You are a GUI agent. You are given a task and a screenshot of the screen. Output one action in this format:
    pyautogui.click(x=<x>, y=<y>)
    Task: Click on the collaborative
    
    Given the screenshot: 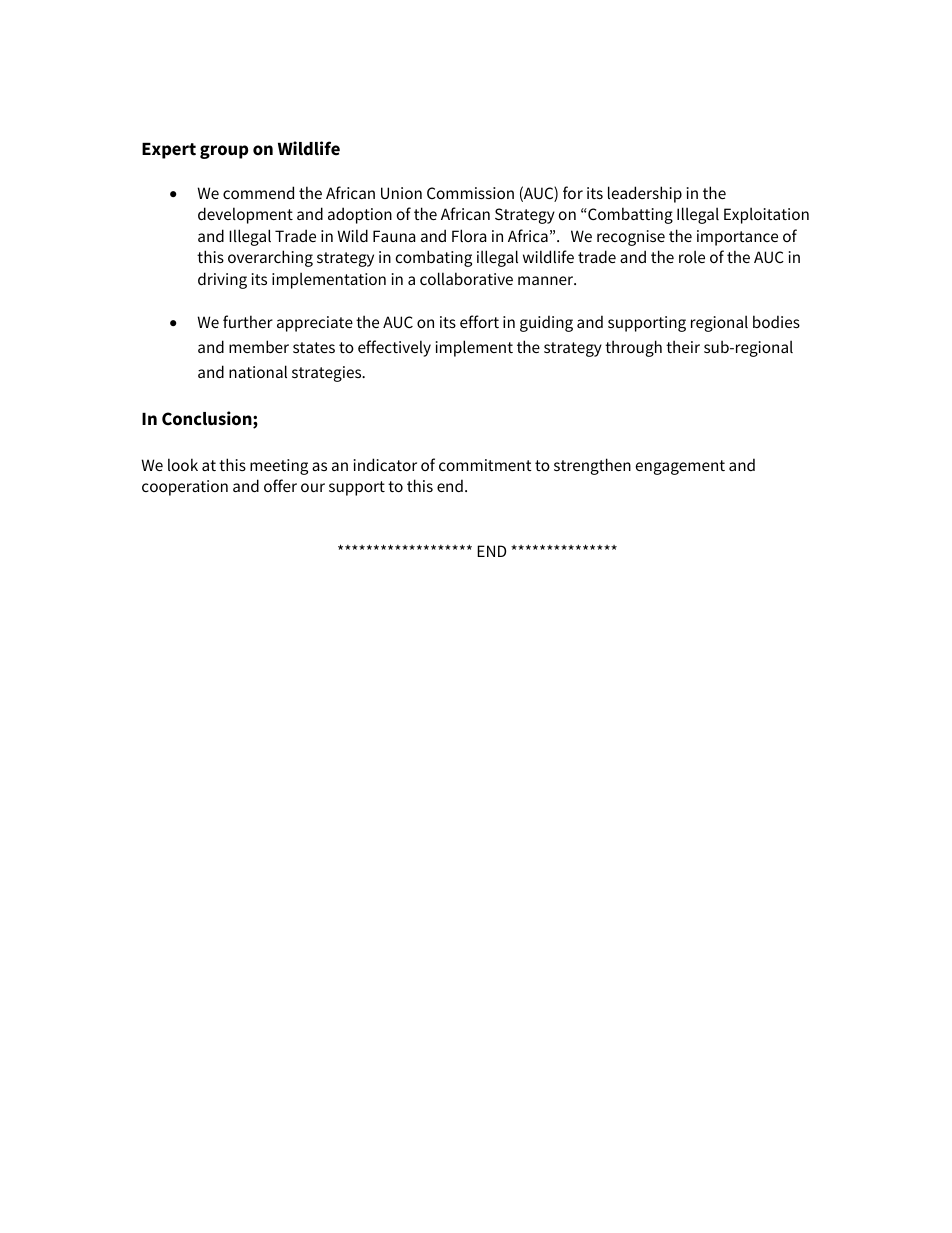 What is the action you would take?
    pyautogui.click(x=466, y=278)
